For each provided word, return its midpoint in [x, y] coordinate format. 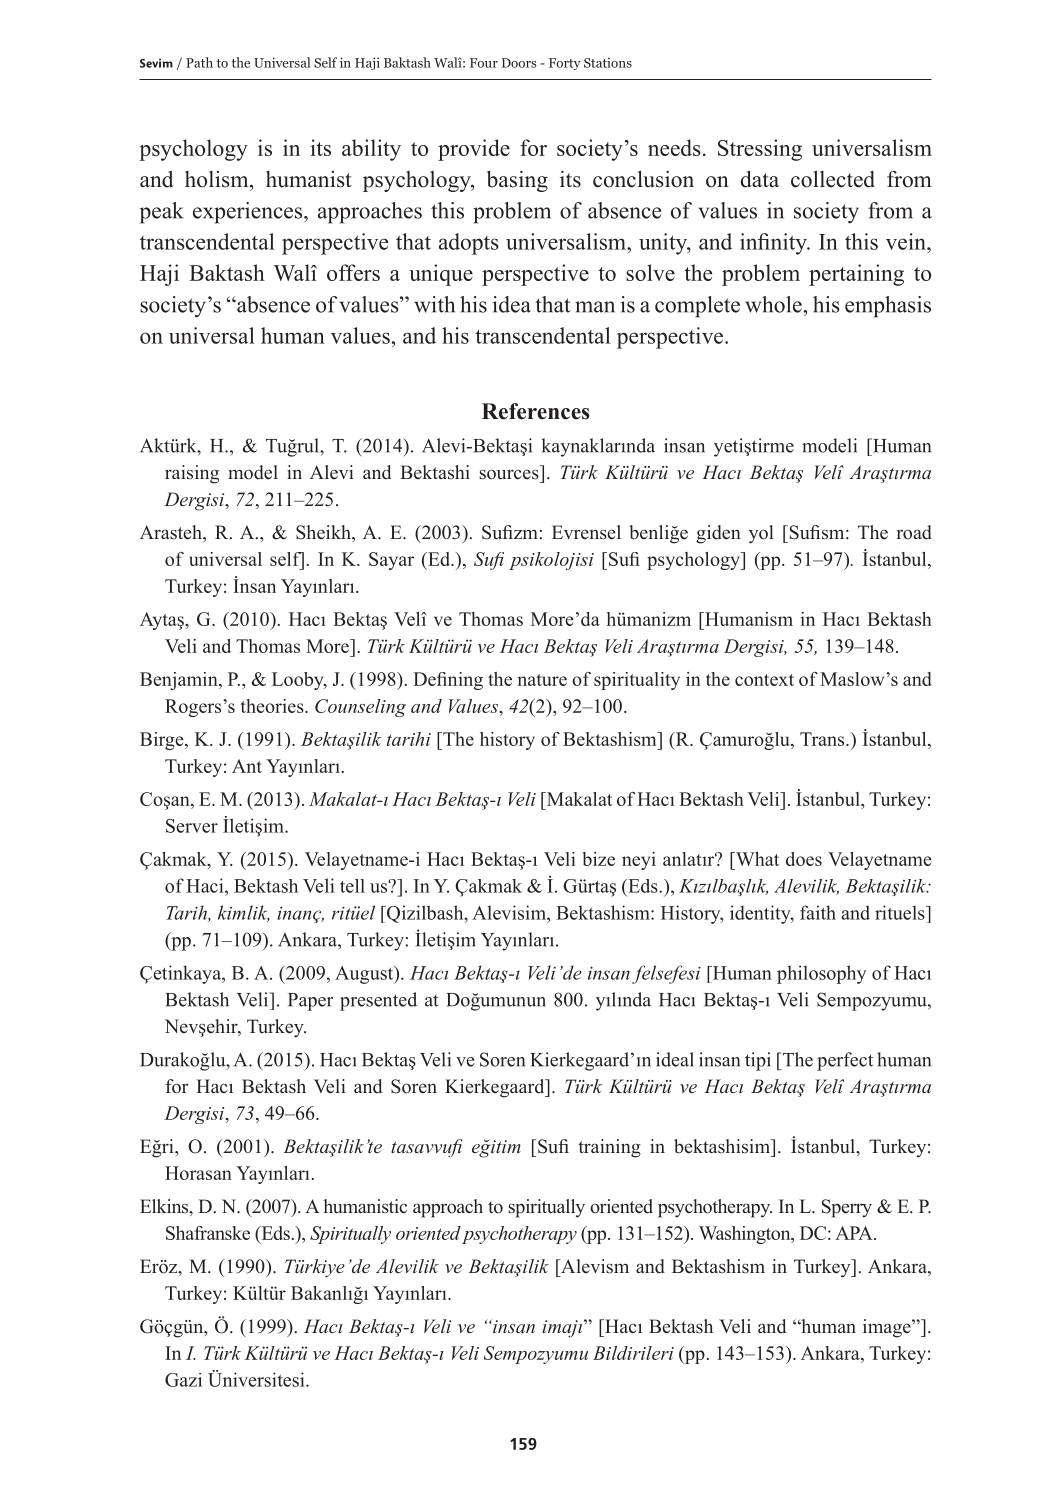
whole [773, 304]
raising [192, 474]
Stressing [760, 150]
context [764, 680]
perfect [845, 1061]
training [609, 1148]
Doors [519, 63]
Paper [310, 1002]
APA [855, 1233]
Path [199, 62]
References [536, 411]
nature [542, 680]
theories [273, 706]
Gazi [183, 1380]
